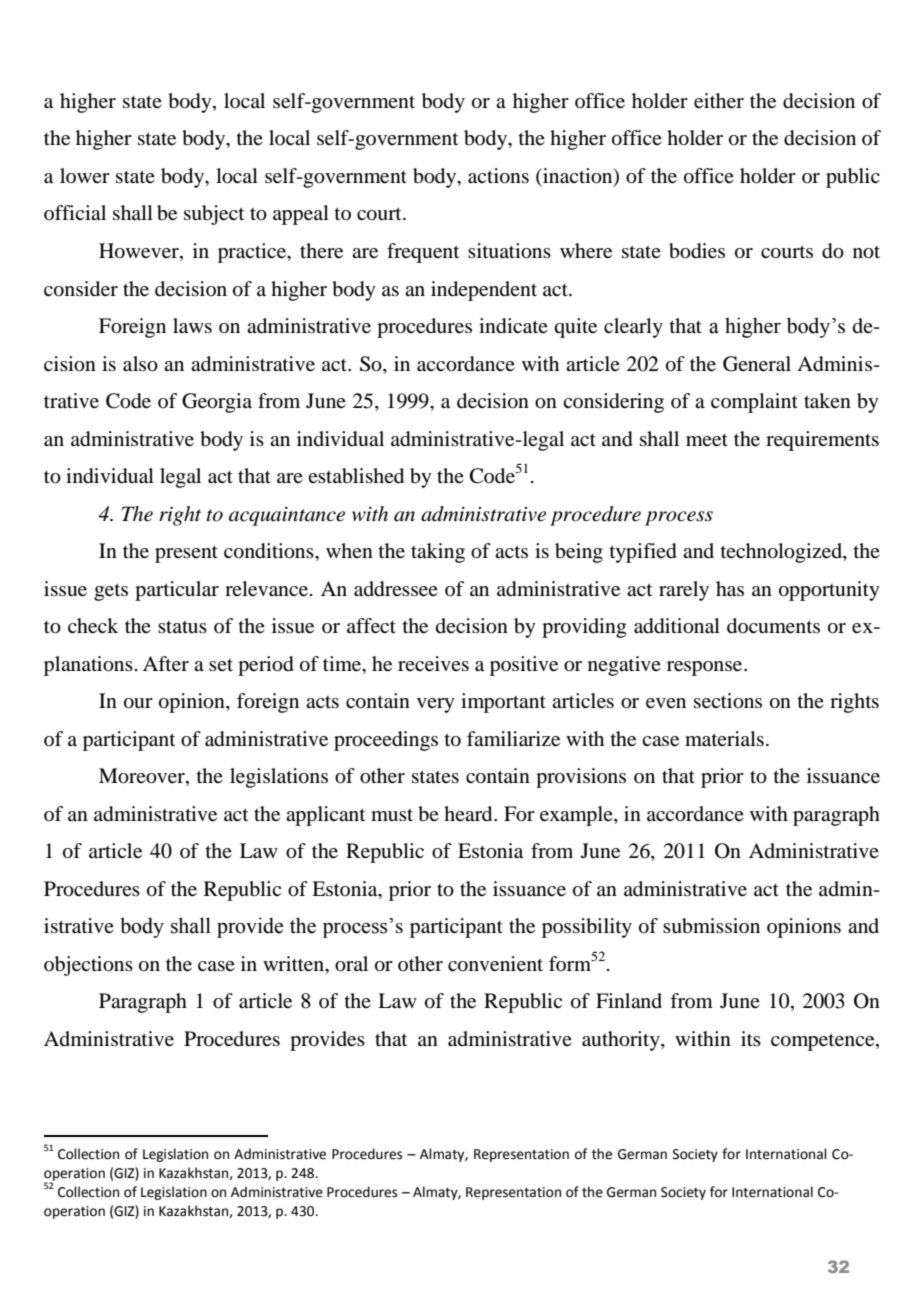  I want to click on Georgia, so click(217, 403).
